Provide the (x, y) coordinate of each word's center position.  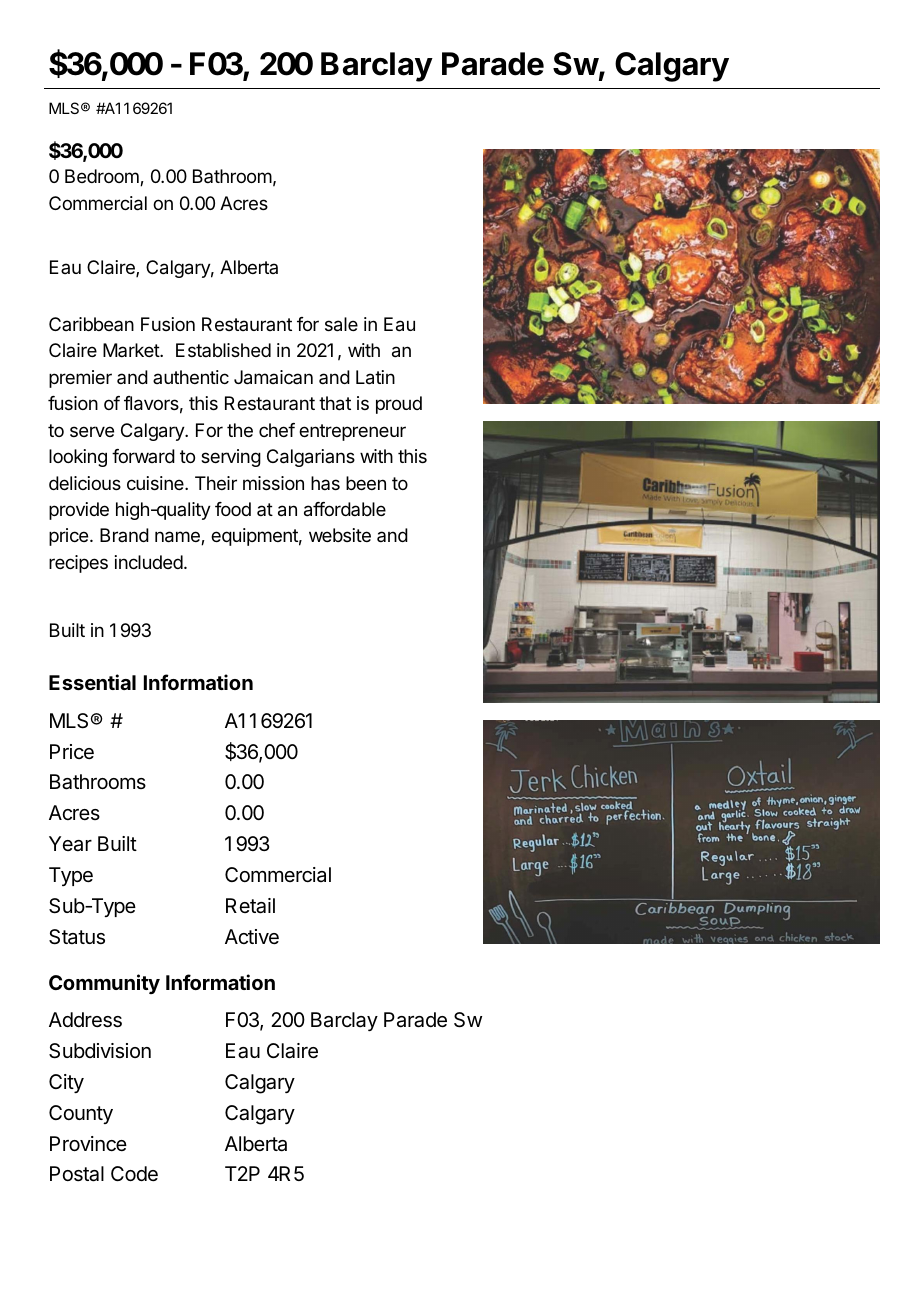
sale (341, 324)
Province (88, 1144)
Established (223, 350)
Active (252, 936)
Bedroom (103, 177)
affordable (345, 509)
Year (70, 844)
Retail (250, 906)
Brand (124, 535)
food (233, 509)
